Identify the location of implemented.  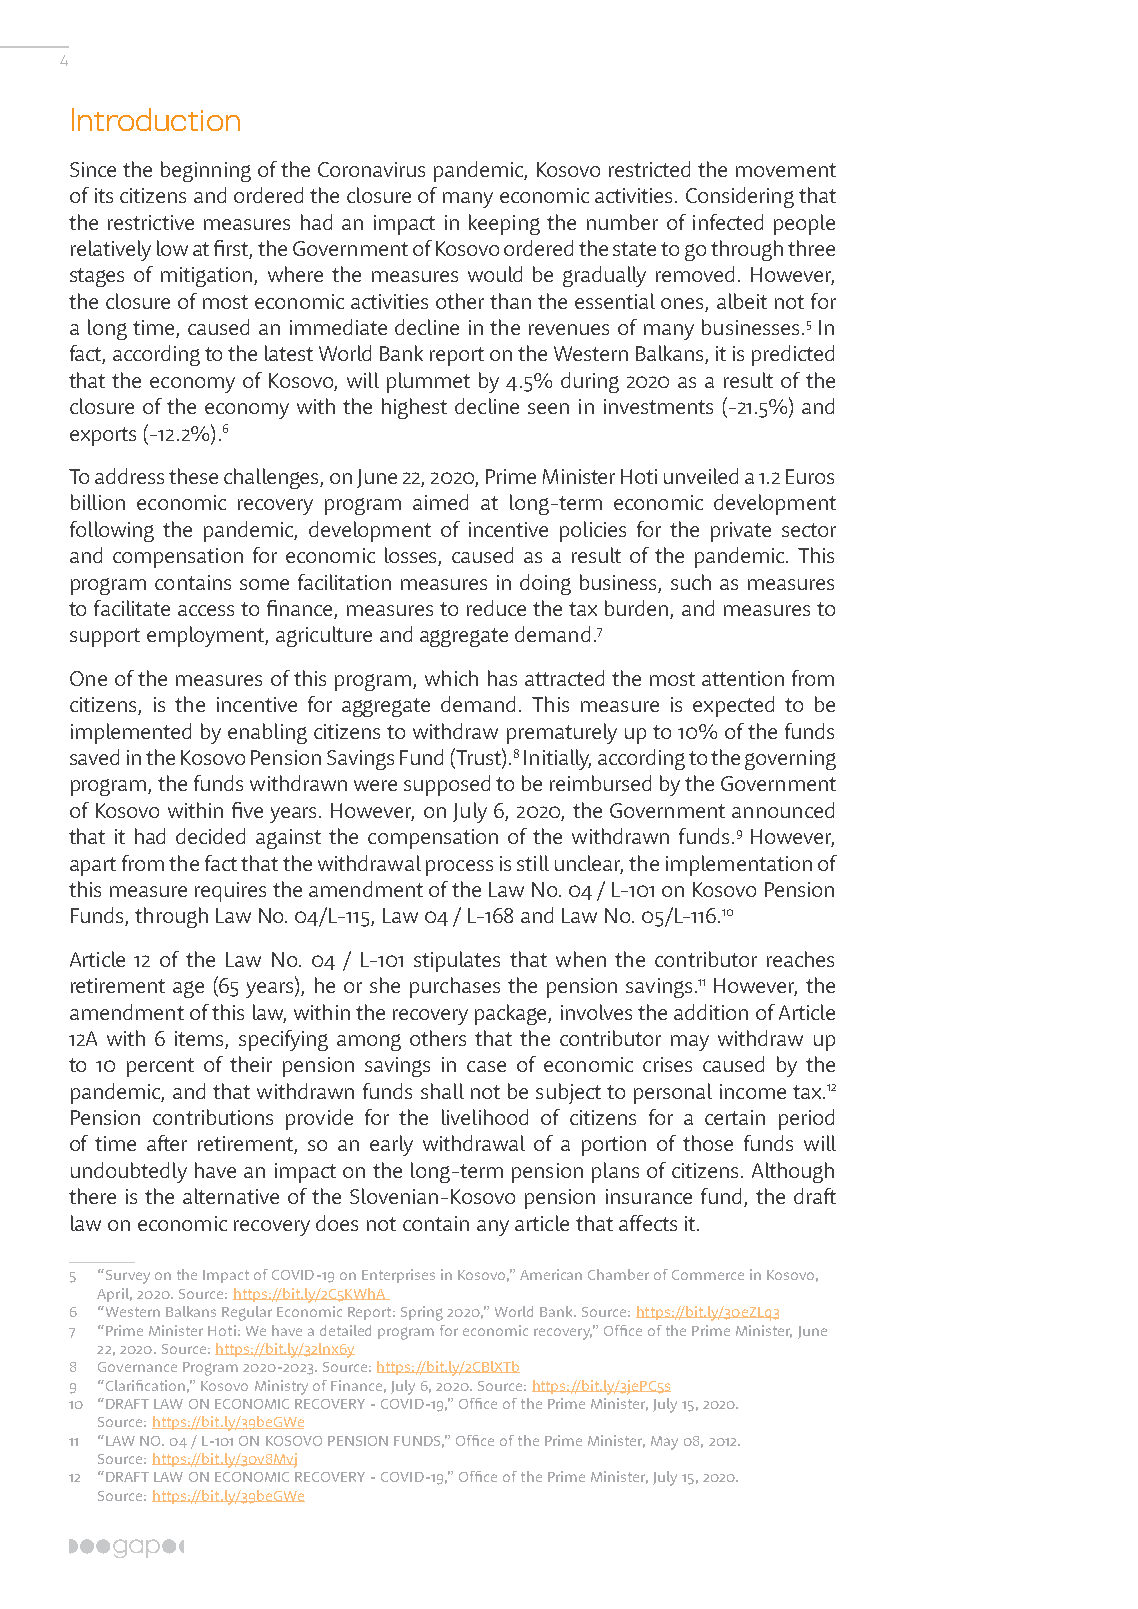
(131, 733).
